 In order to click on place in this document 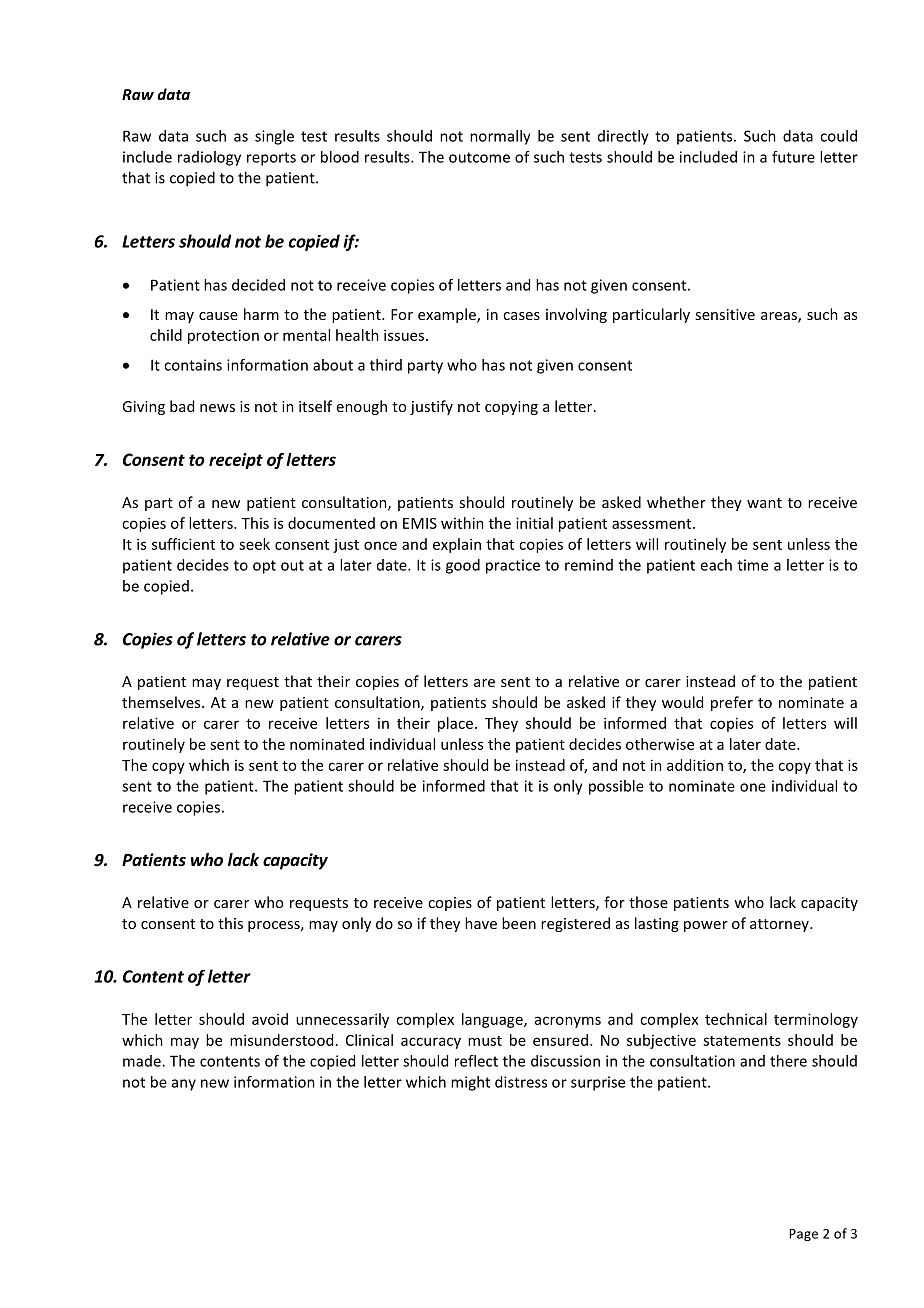, I will do `click(455, 724)`.
